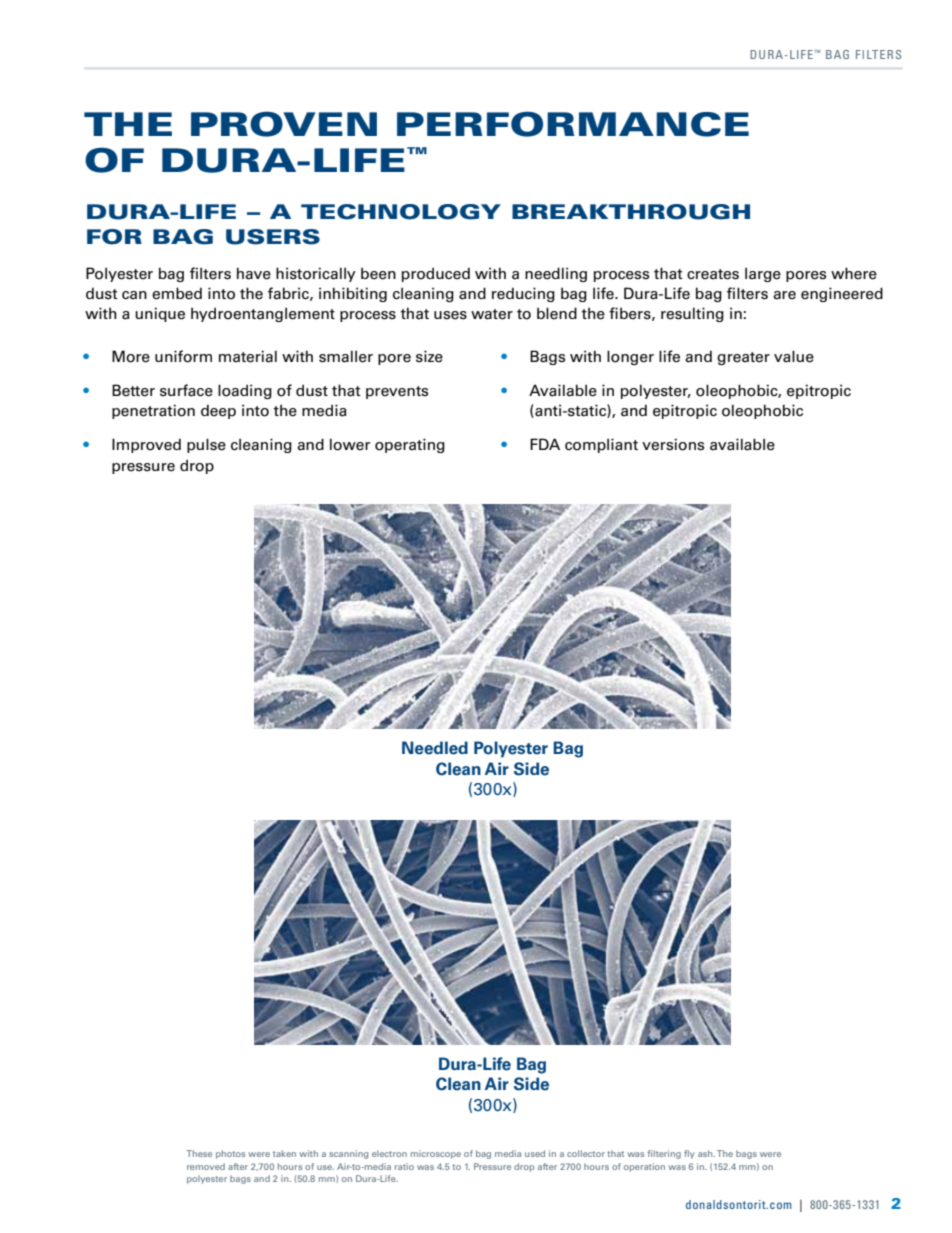 The height and width of the image is (1233, 952). What do you see at coordinates (631, 212) in the image?
I see `breakthrough` at bounding box center [631, 212].
